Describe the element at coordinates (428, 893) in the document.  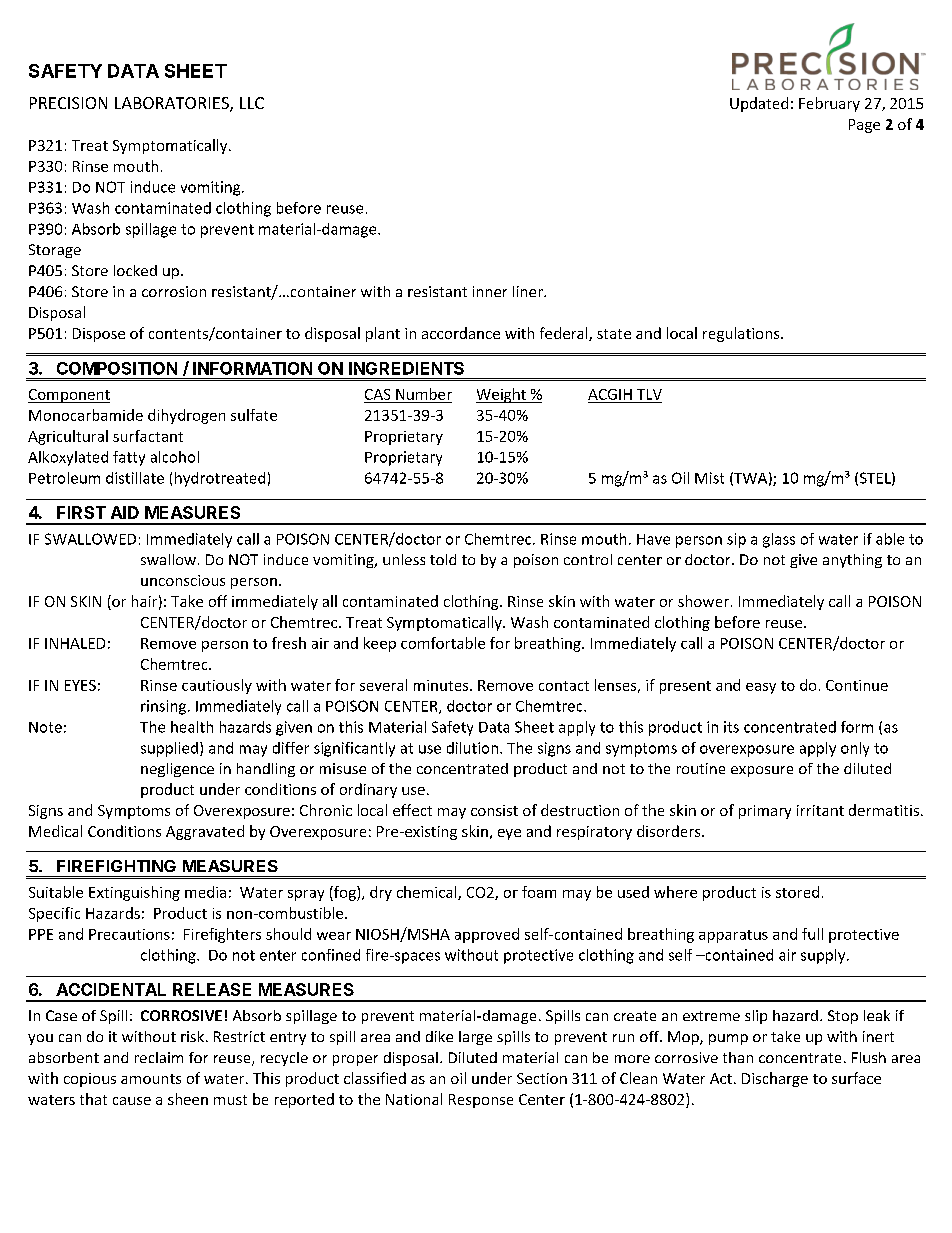
I see `chemical` at that location.
